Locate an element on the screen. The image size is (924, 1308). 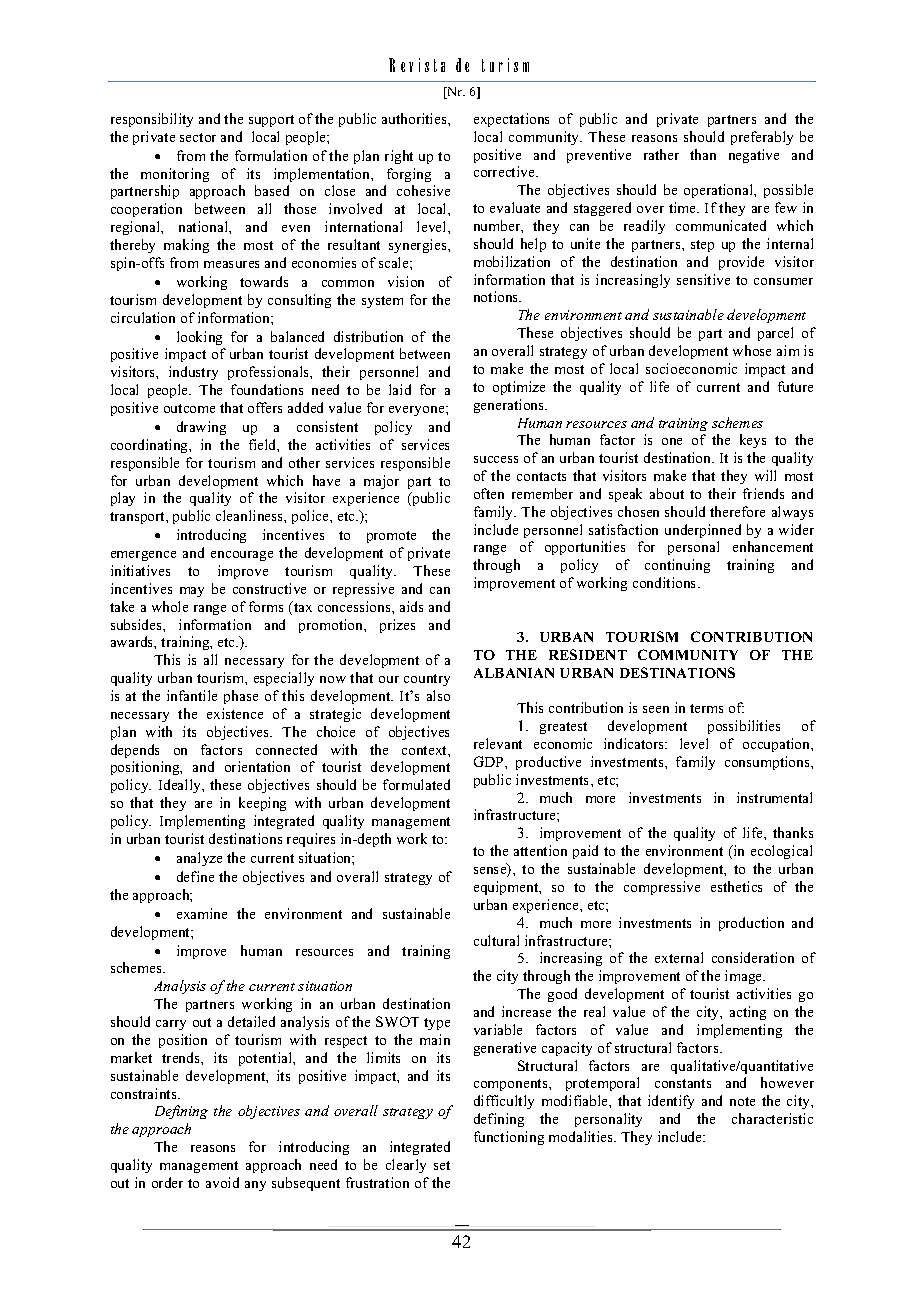
sector is located at coordinates (198, 137).
